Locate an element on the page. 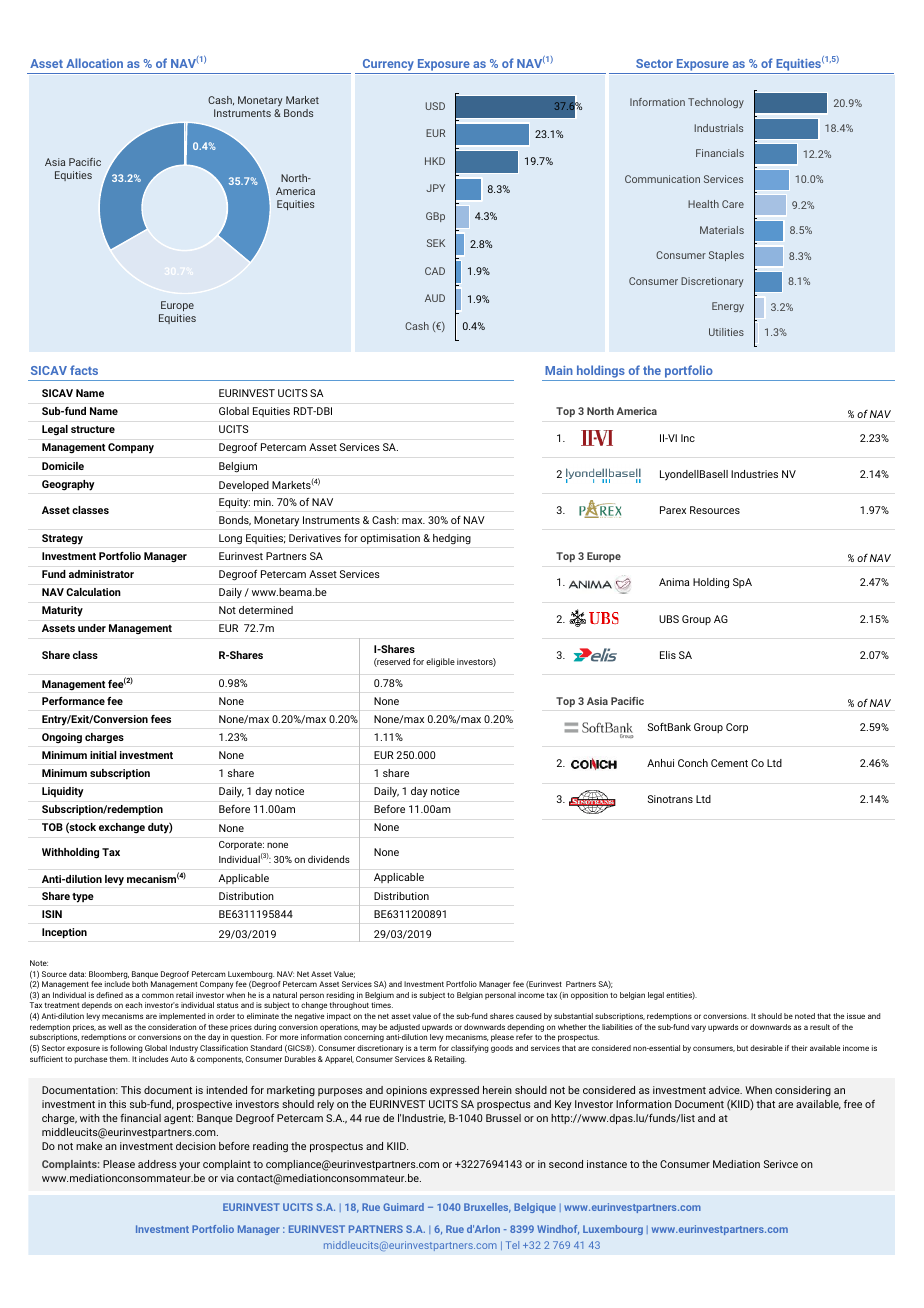 The image size is (924, 1308). Main is located at coordinates (559, 370).
